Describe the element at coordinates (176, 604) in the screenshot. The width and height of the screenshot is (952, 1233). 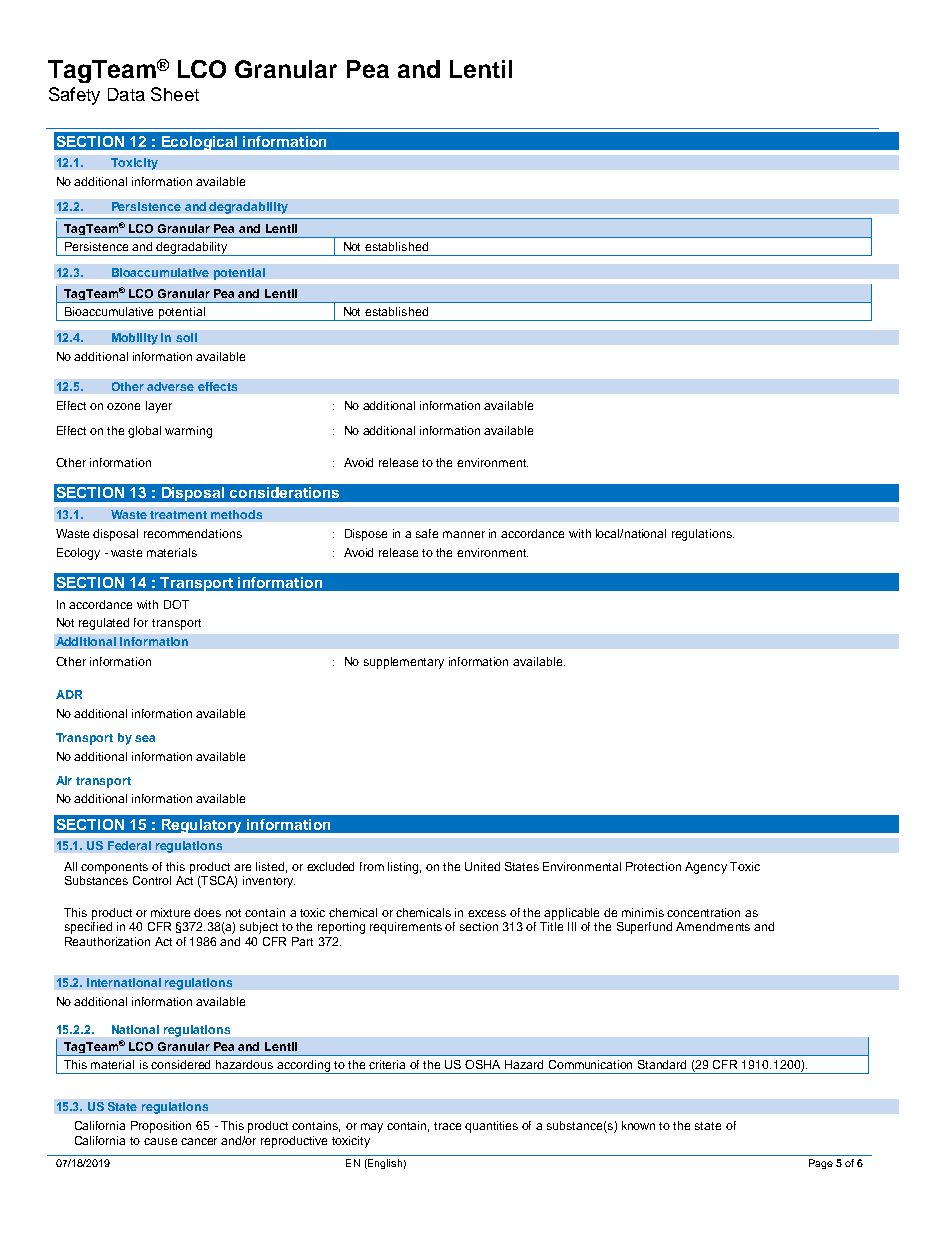
I see `DOT` at that location.
